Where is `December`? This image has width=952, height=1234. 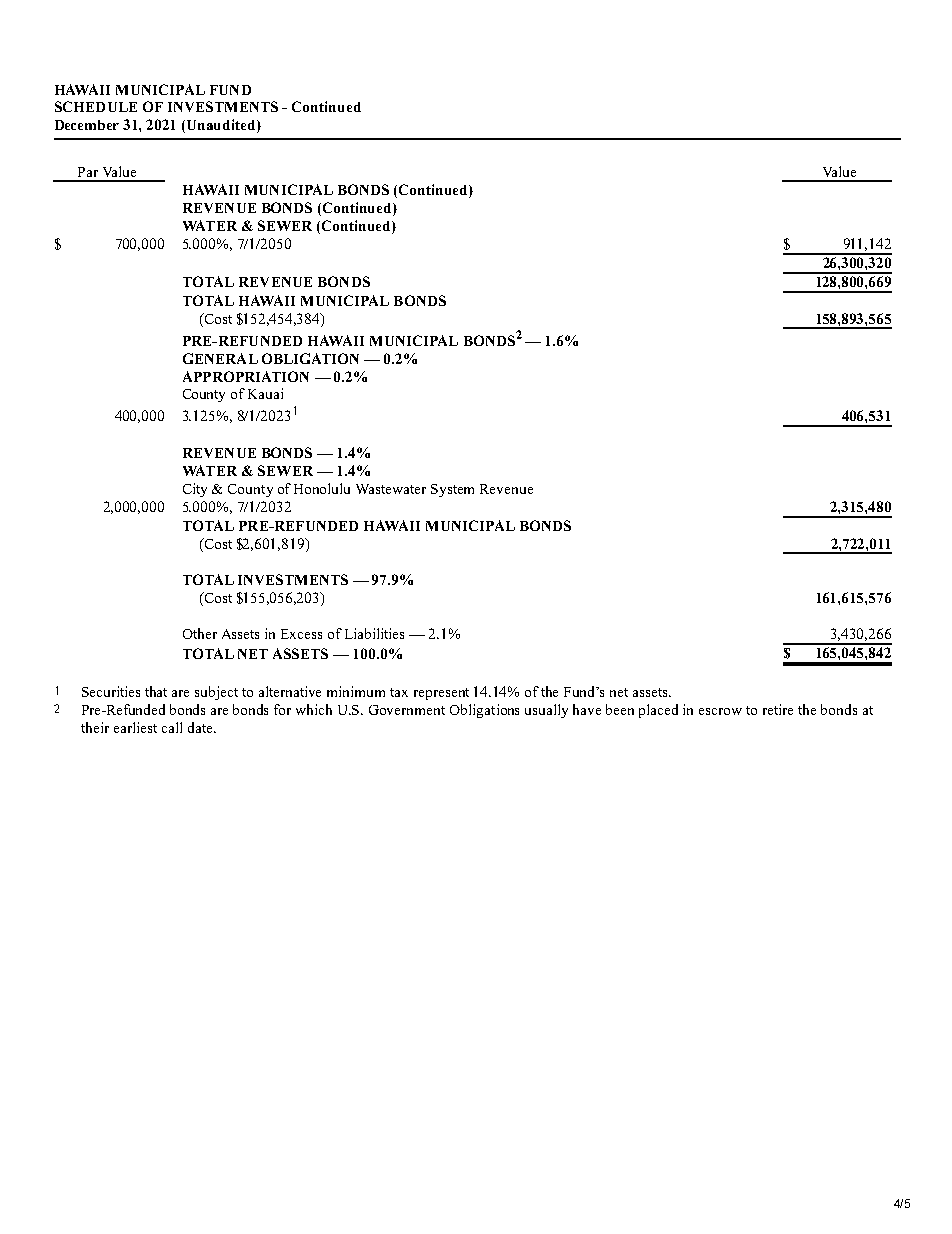 December is located at coordinates (87, 125).
